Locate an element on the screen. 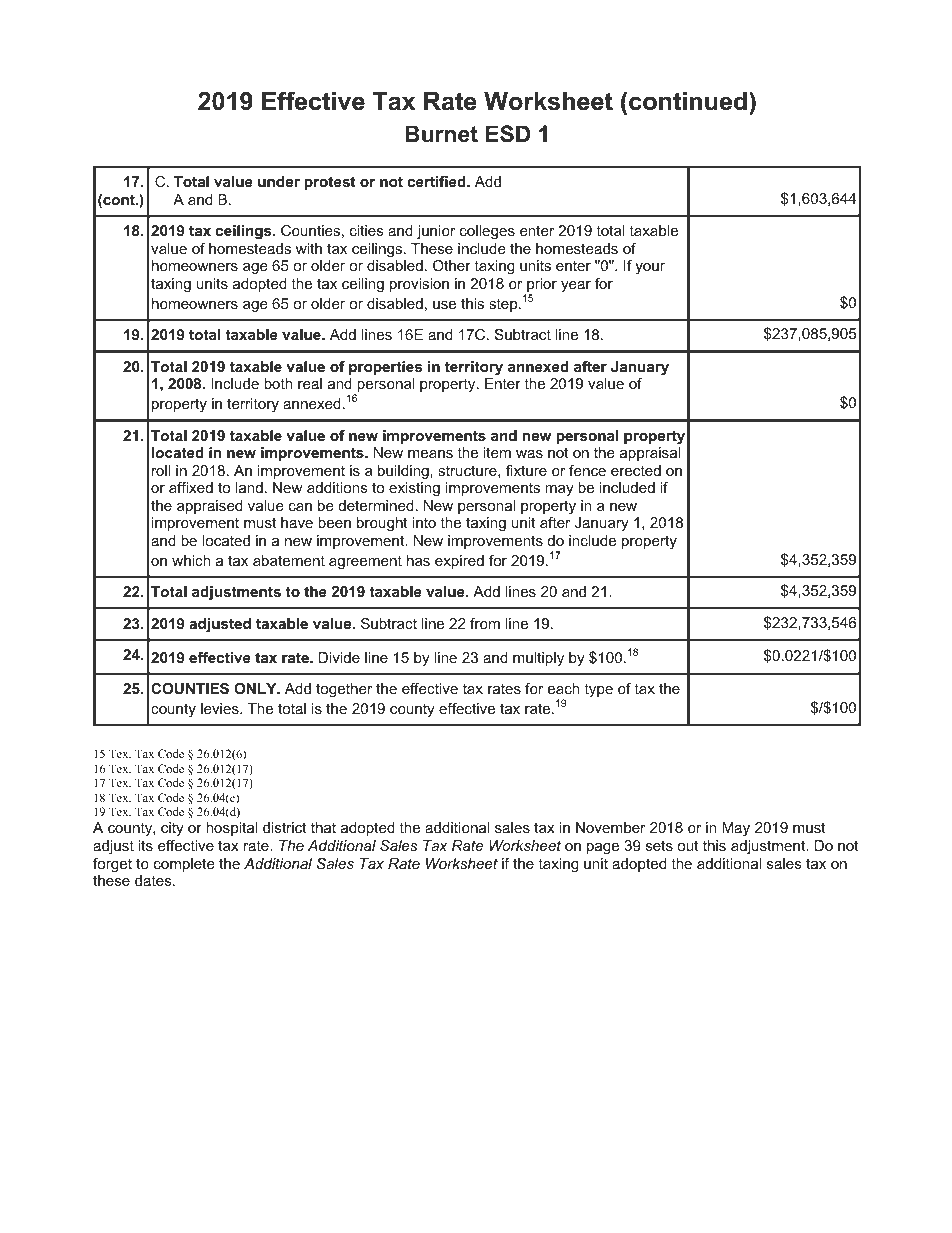 The width and height of the screenshot is (952, 1233). page is located at coordinates (603, 848).
